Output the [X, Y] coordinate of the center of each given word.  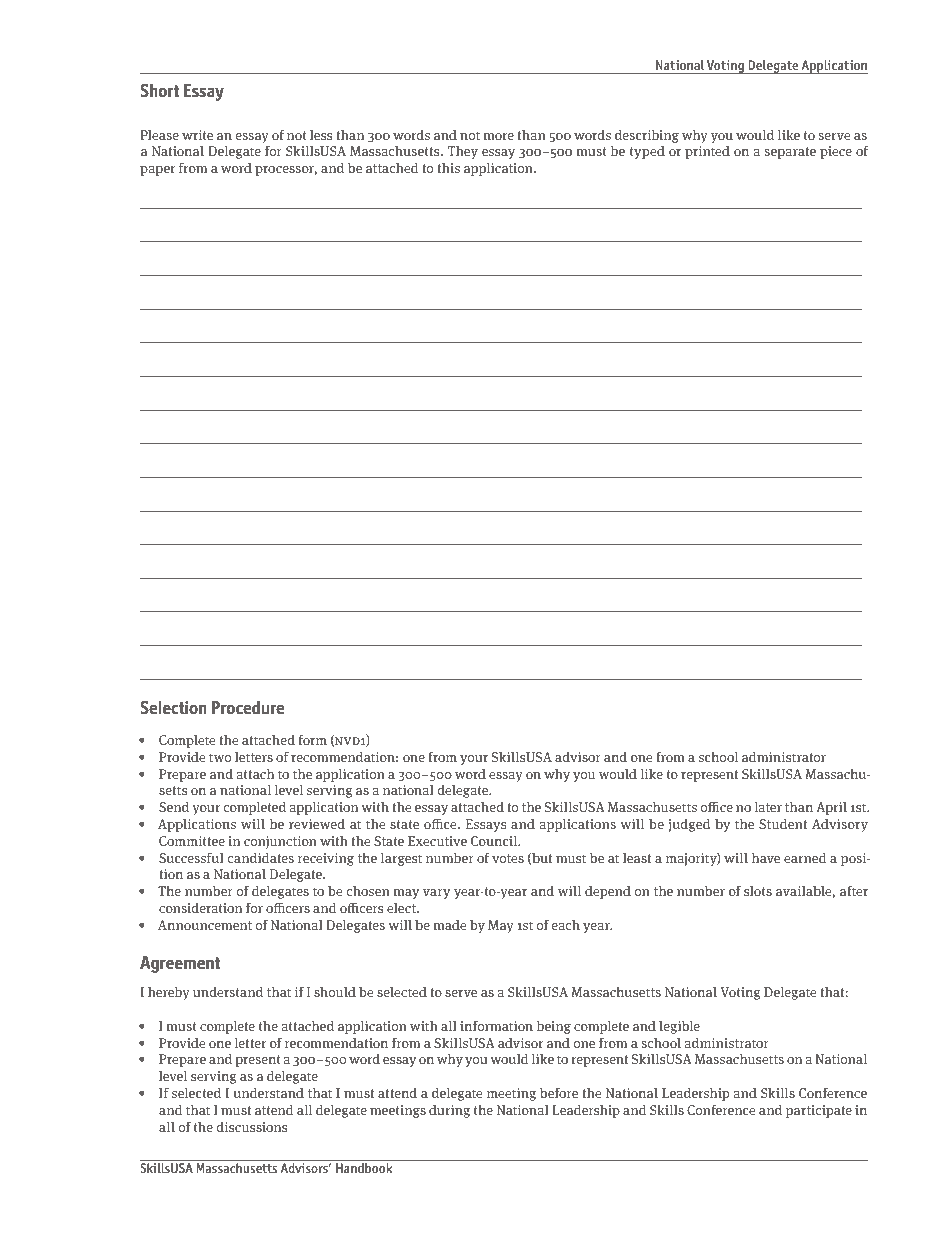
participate [819, 1111]
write [197, 135]
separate [790, 153]
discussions [252, 1127]
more [499, 136]
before [559, 1093]
